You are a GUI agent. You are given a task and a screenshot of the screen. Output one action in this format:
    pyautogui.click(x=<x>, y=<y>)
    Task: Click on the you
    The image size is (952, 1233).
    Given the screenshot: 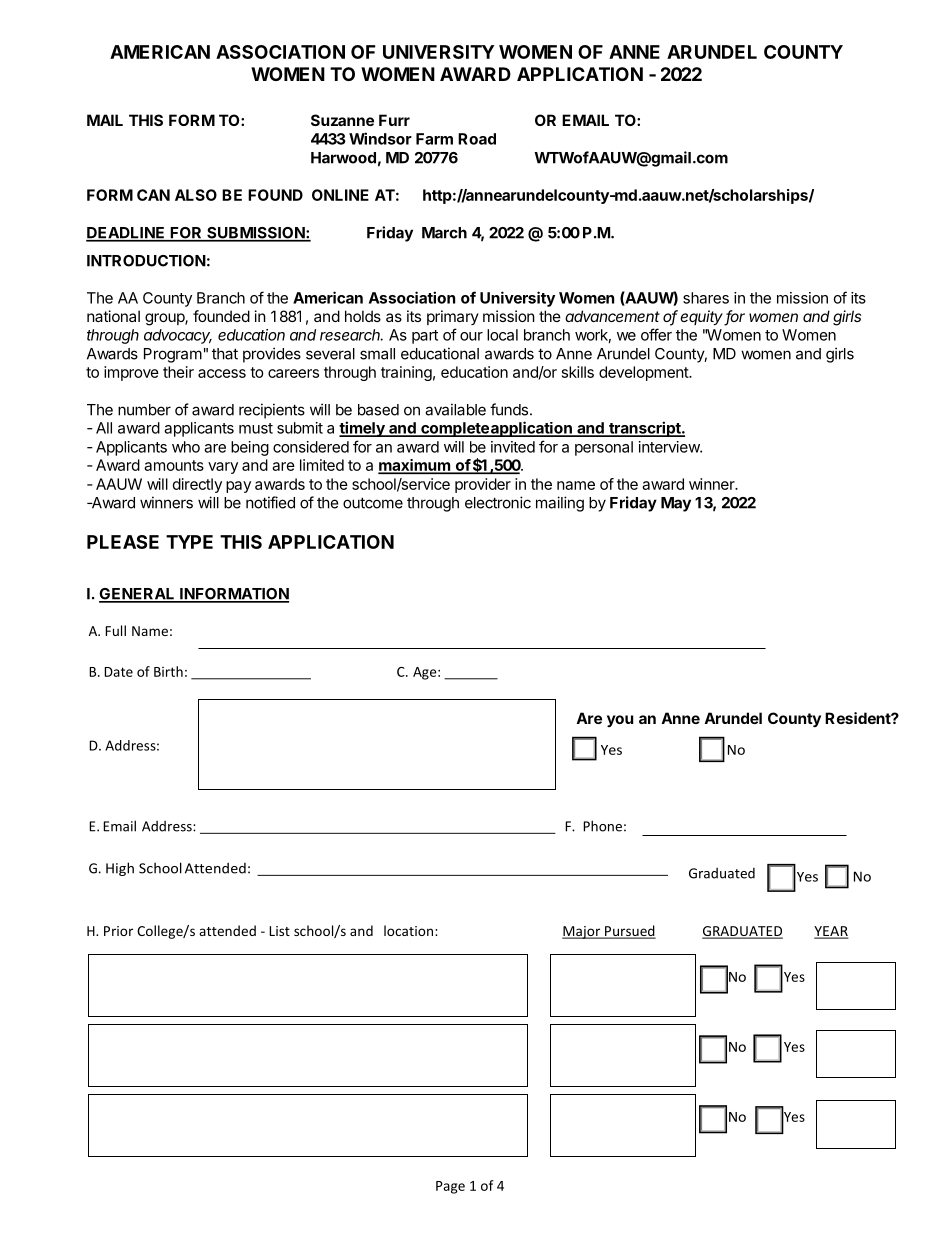 What is the action you would take?
    pyautogui.click(x=620, y=721)
